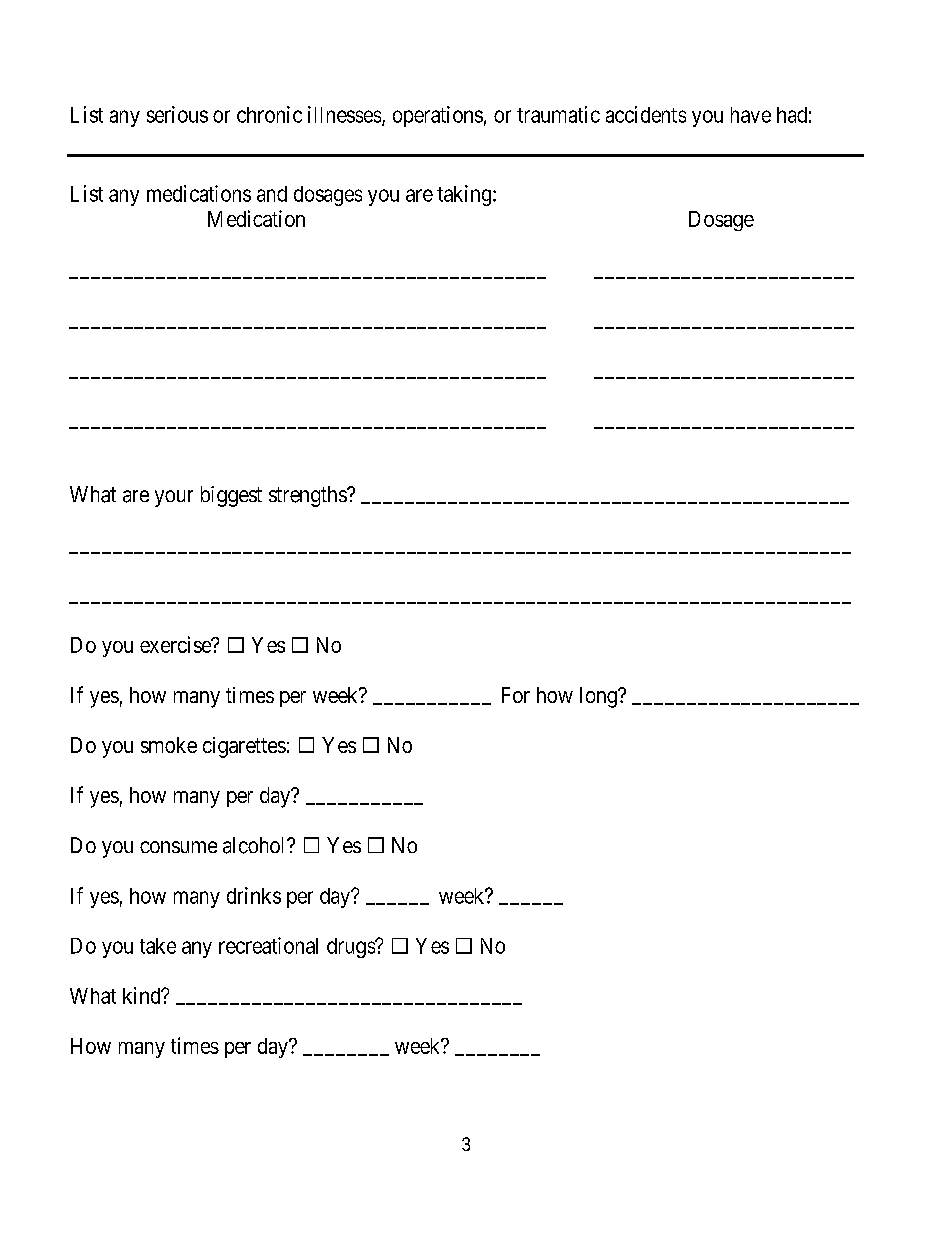 The image size is (952, 1233). Describe the element at coordinates (268, 945) in the screenshot. I see `recreational` at that location.
